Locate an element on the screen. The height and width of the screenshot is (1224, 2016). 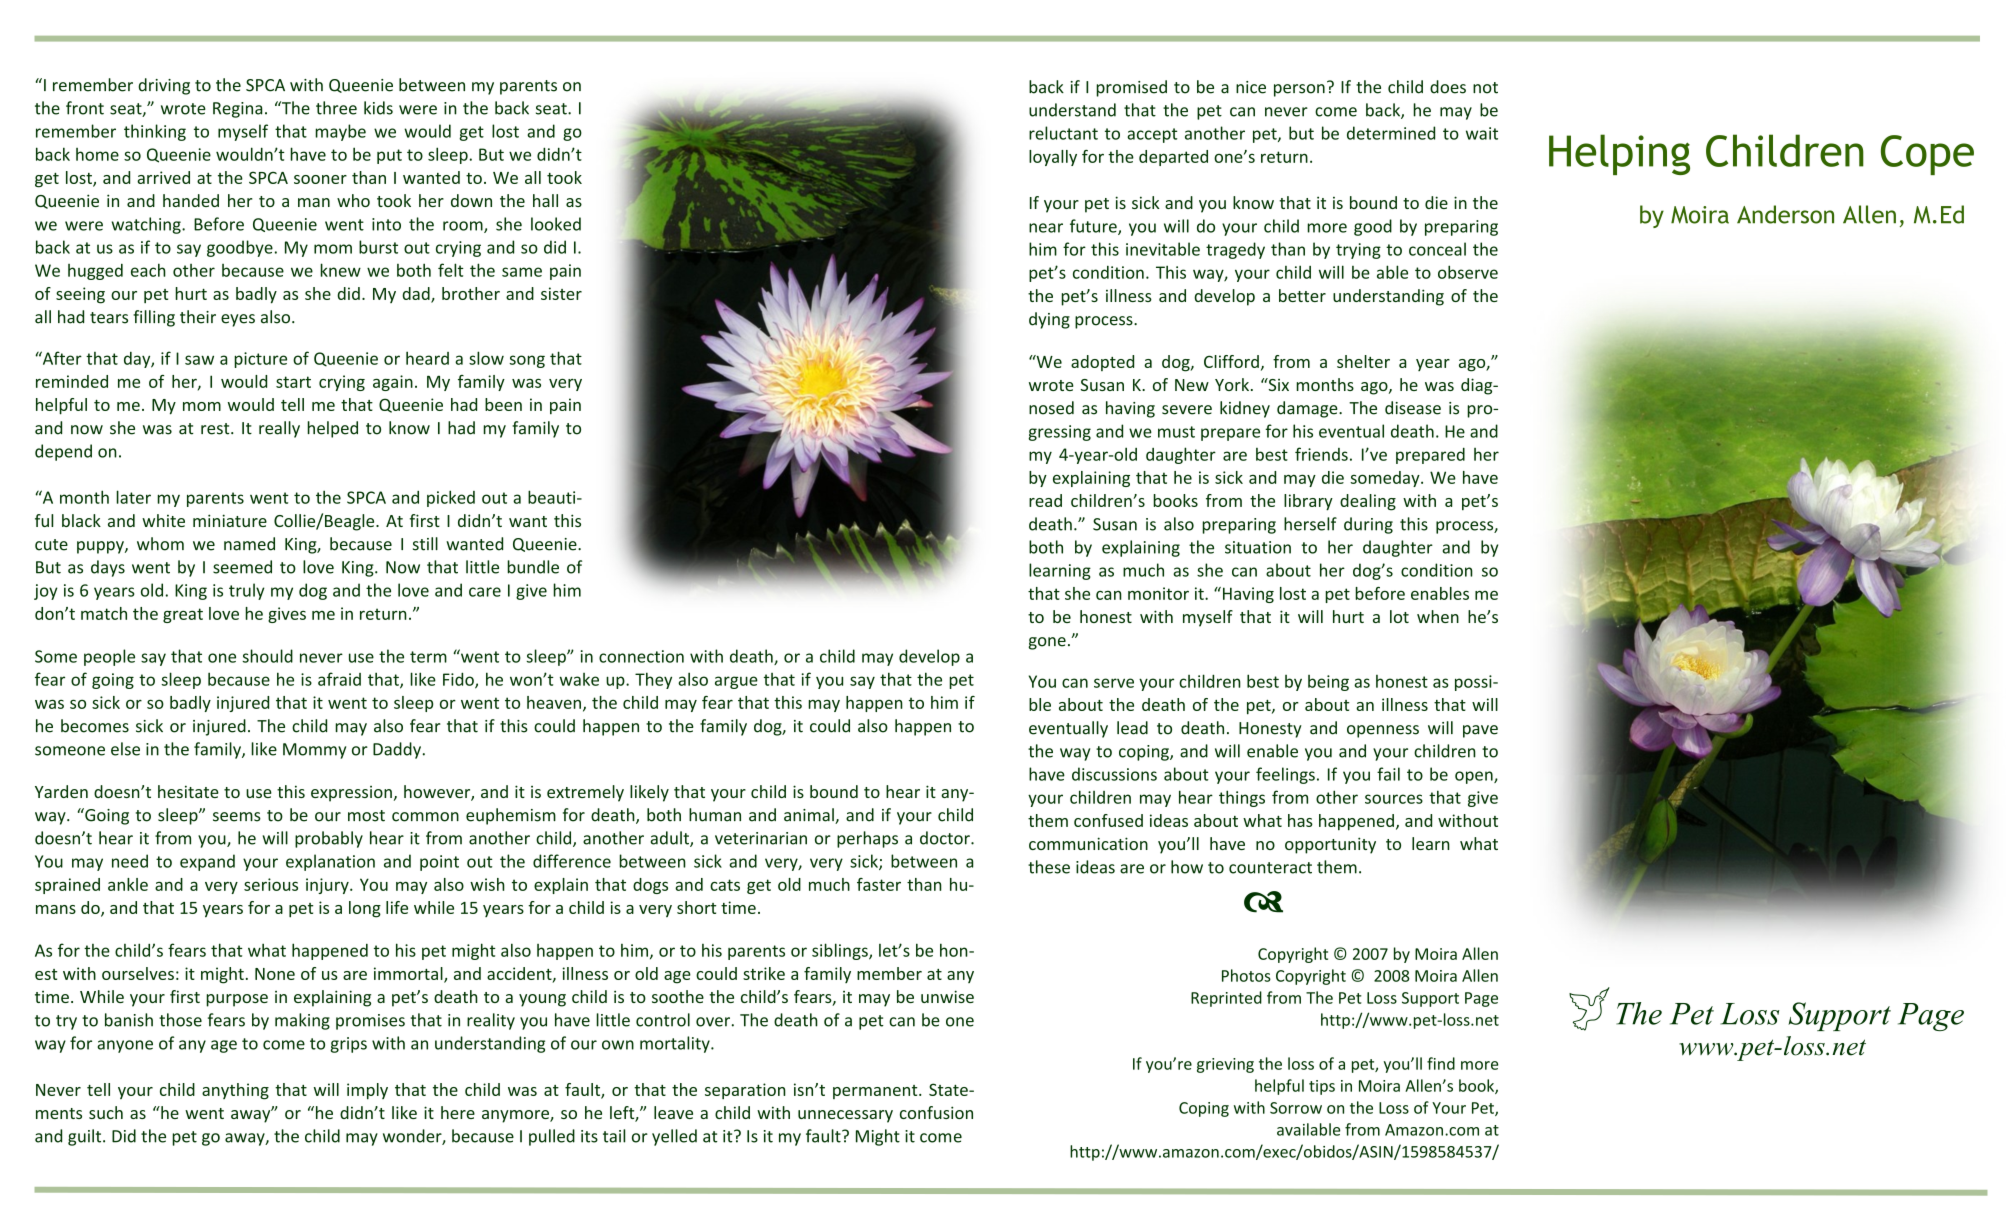
disease is located at coordinates (1413, 408).
